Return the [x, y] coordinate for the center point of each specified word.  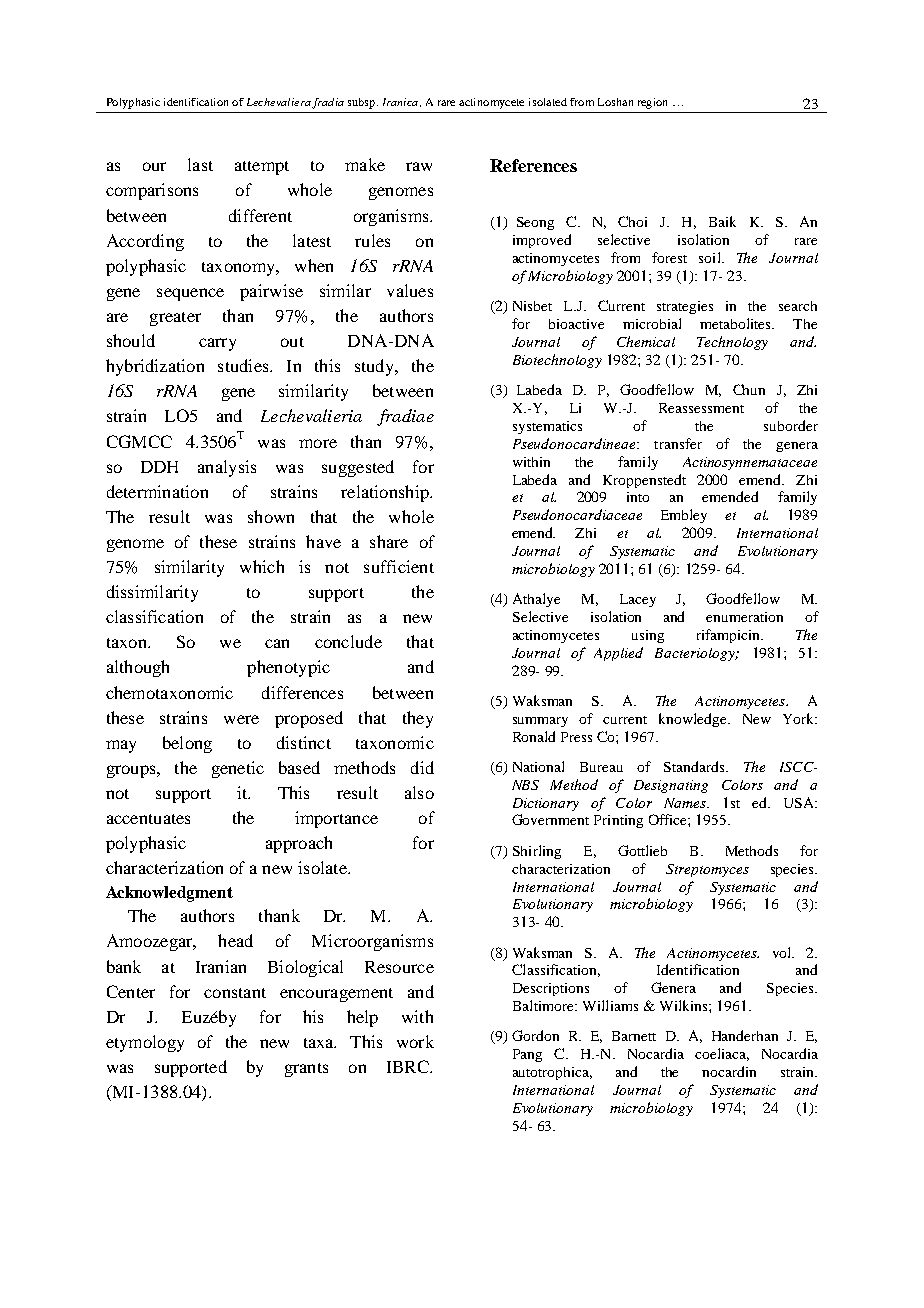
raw [419, 166]
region [652, 103]
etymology [145, 1043]
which [262, 566]
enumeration [744, 617]
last [200, 164]
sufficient [399, 566]
